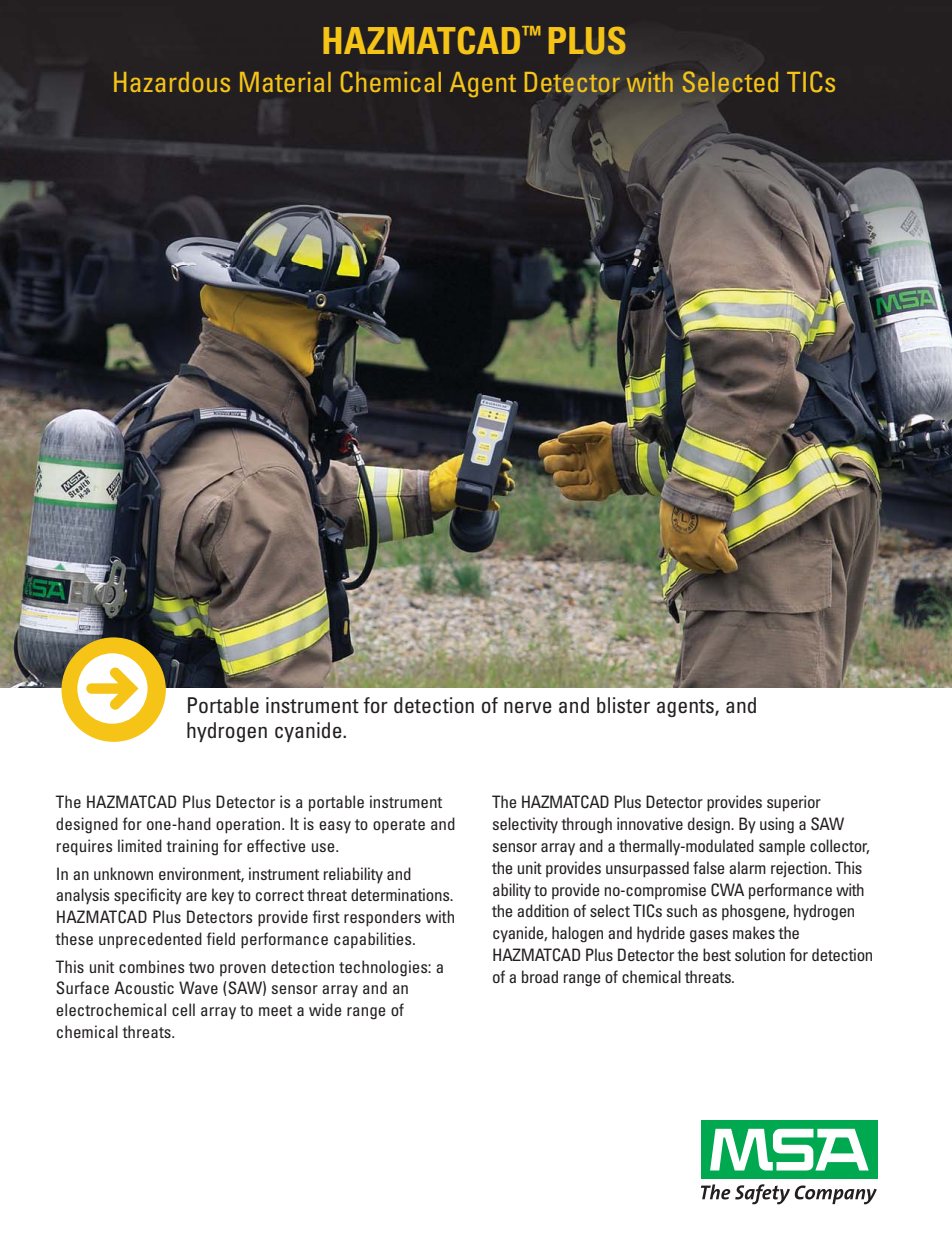  I want to click on blister, so click(623, 705).
